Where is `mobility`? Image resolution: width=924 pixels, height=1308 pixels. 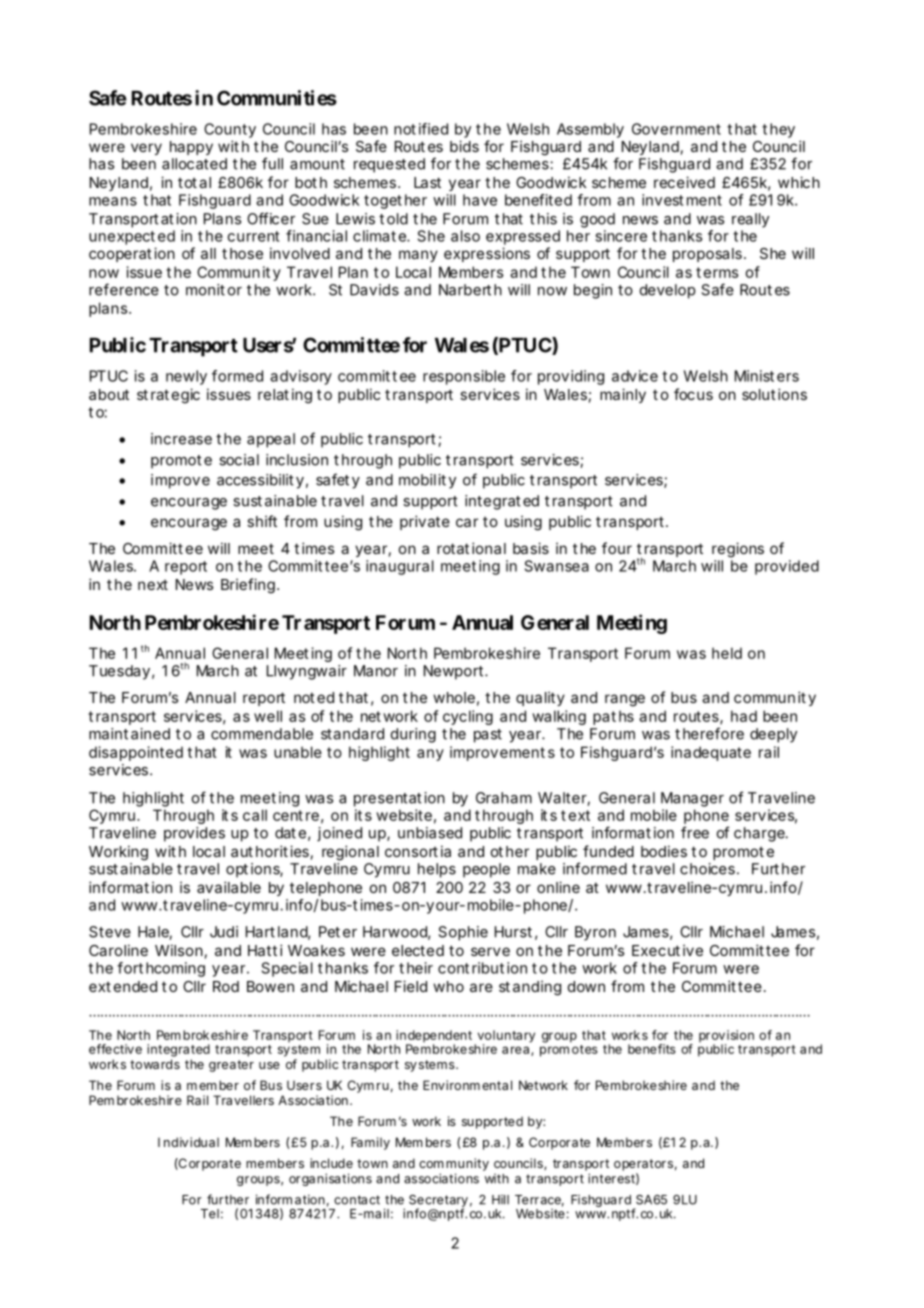 mobility is located at coordinates (427, 481).
